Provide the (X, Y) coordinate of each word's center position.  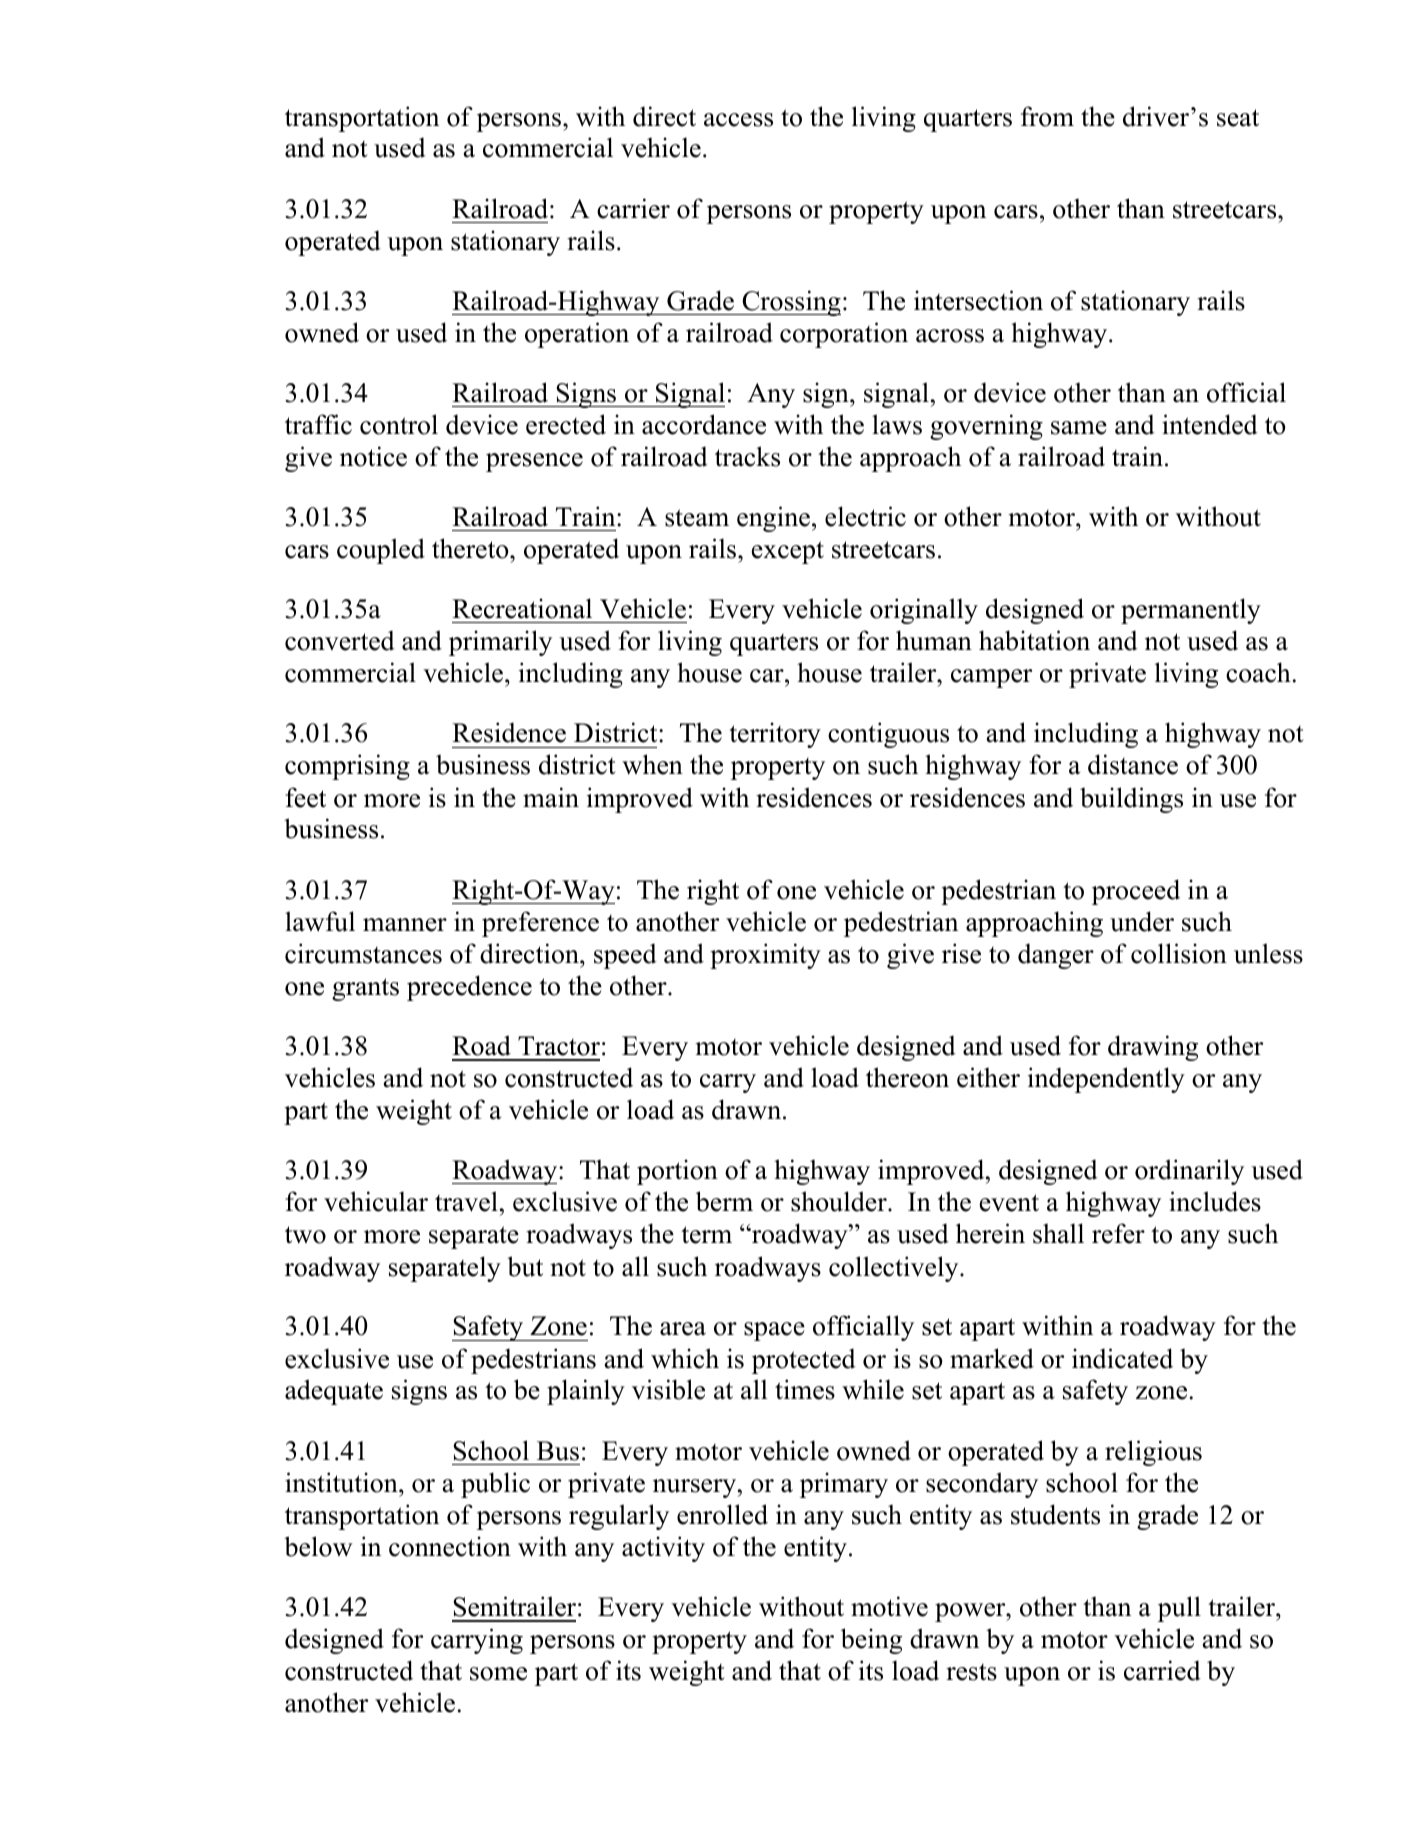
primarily (500, 643)
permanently (1191, 611)
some (498, 1674)
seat (1238, 118)
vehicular (376, 1201)
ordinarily (1189, 1172)
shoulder (840, 1201)
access (738, 120)
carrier (633, 208)
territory (775, 735)
